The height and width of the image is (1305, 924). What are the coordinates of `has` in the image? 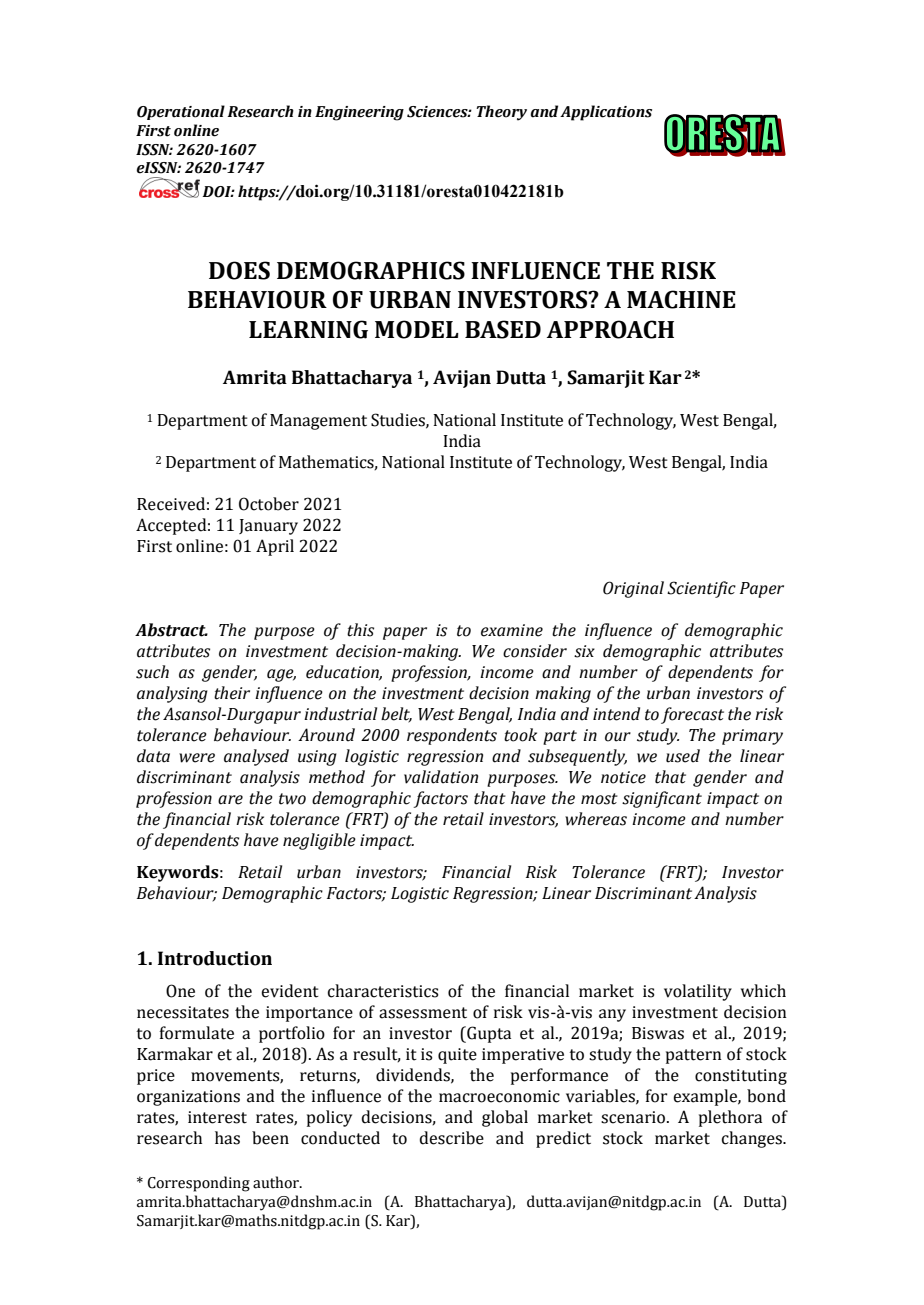 It's located at (227, 1138).
